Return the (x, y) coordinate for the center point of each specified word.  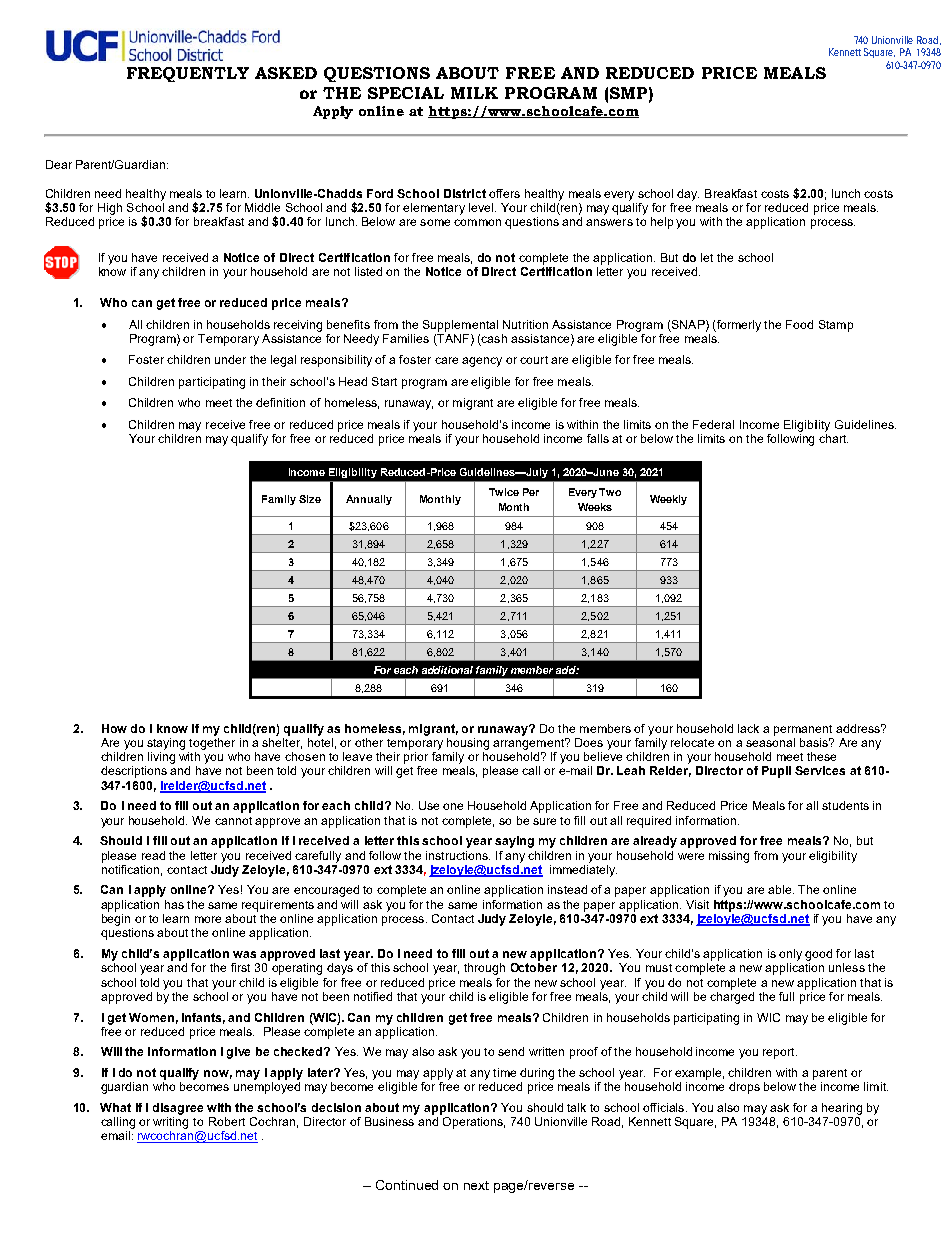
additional (447, 670)
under (230, 359)
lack (748, 728)
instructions (458, 855)
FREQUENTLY (188, 74)
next (476, 1185)
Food (799, 324)
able (781, 889)
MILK (474, 93)
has (174, 904)
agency (482, 362)
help (662, 223)
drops (744, 1088)
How (114, 728)
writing (170, 1123)
